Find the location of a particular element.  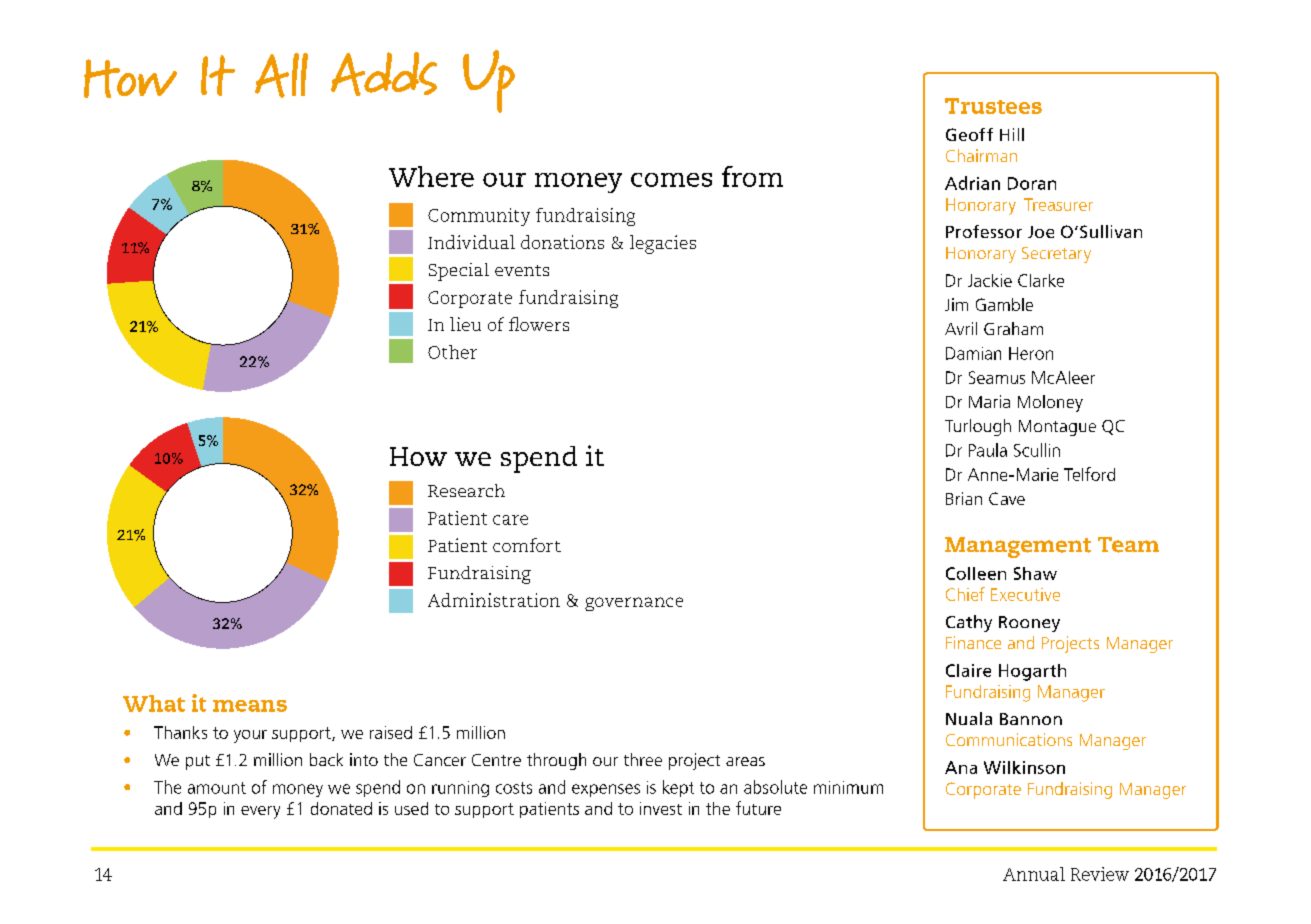

invest is located at coordinates (661, 808).
